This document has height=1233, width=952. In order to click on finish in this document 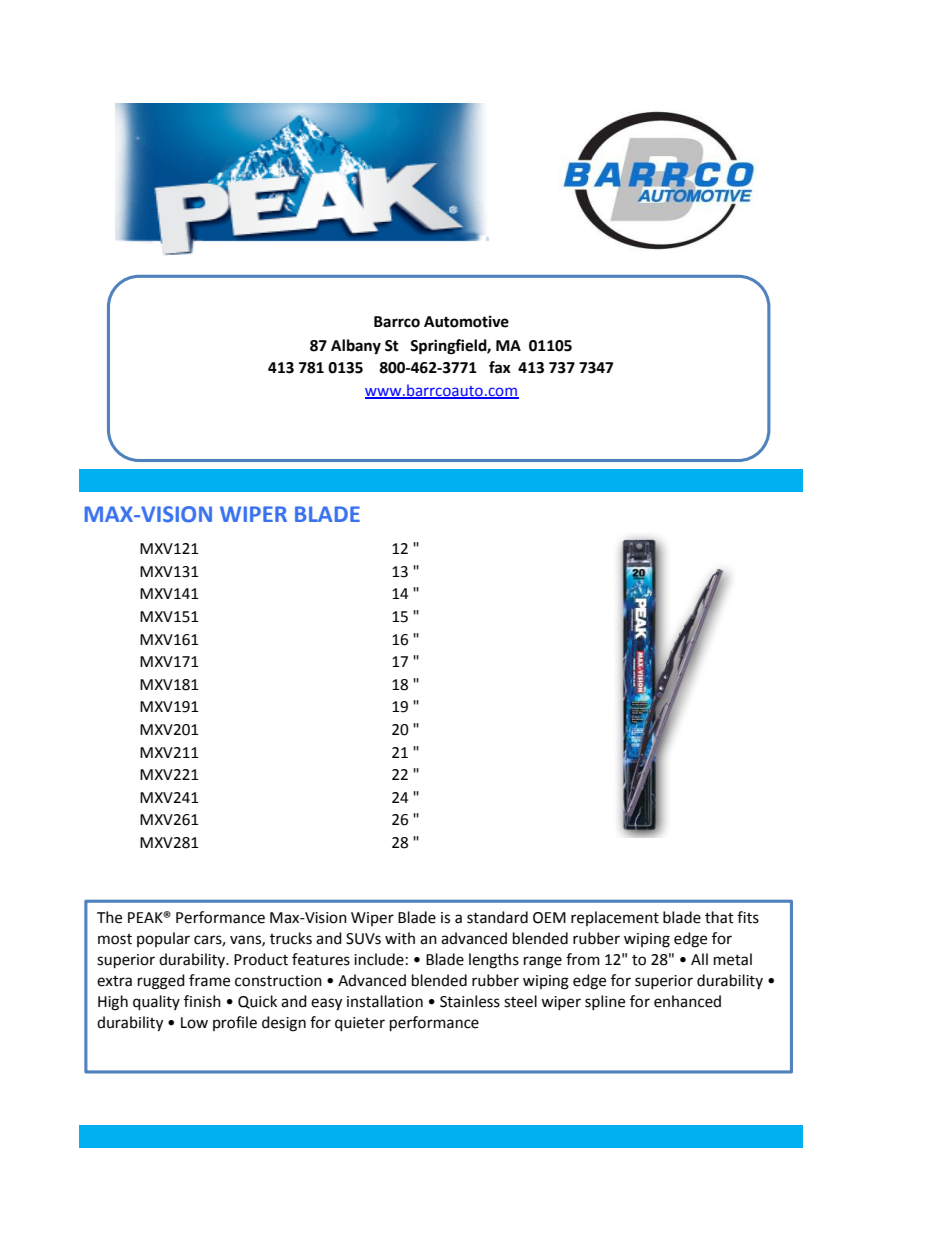, I will do `click(202, 1001)`.
